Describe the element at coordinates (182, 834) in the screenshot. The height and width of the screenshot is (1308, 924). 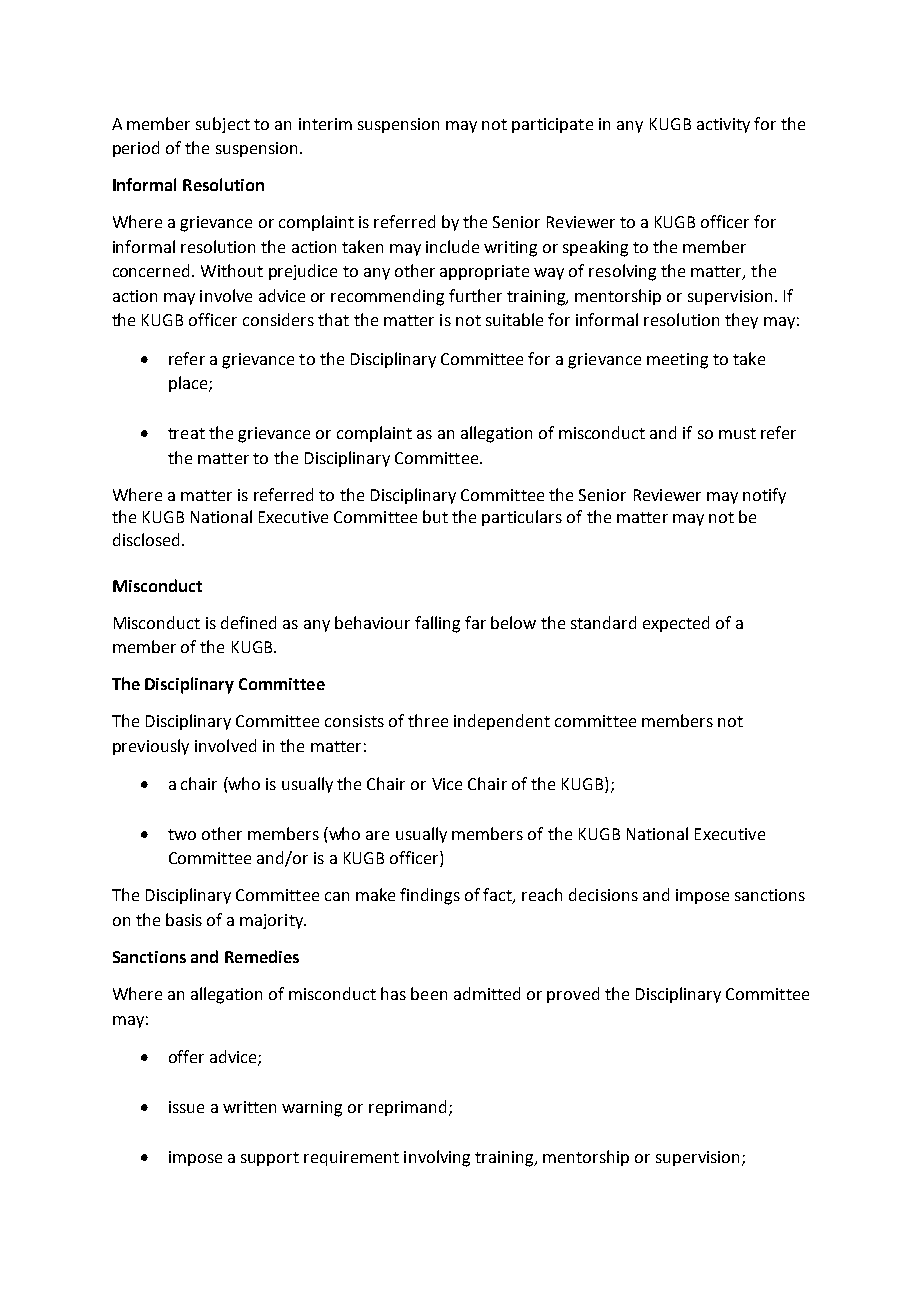
I see `two` at that location.
